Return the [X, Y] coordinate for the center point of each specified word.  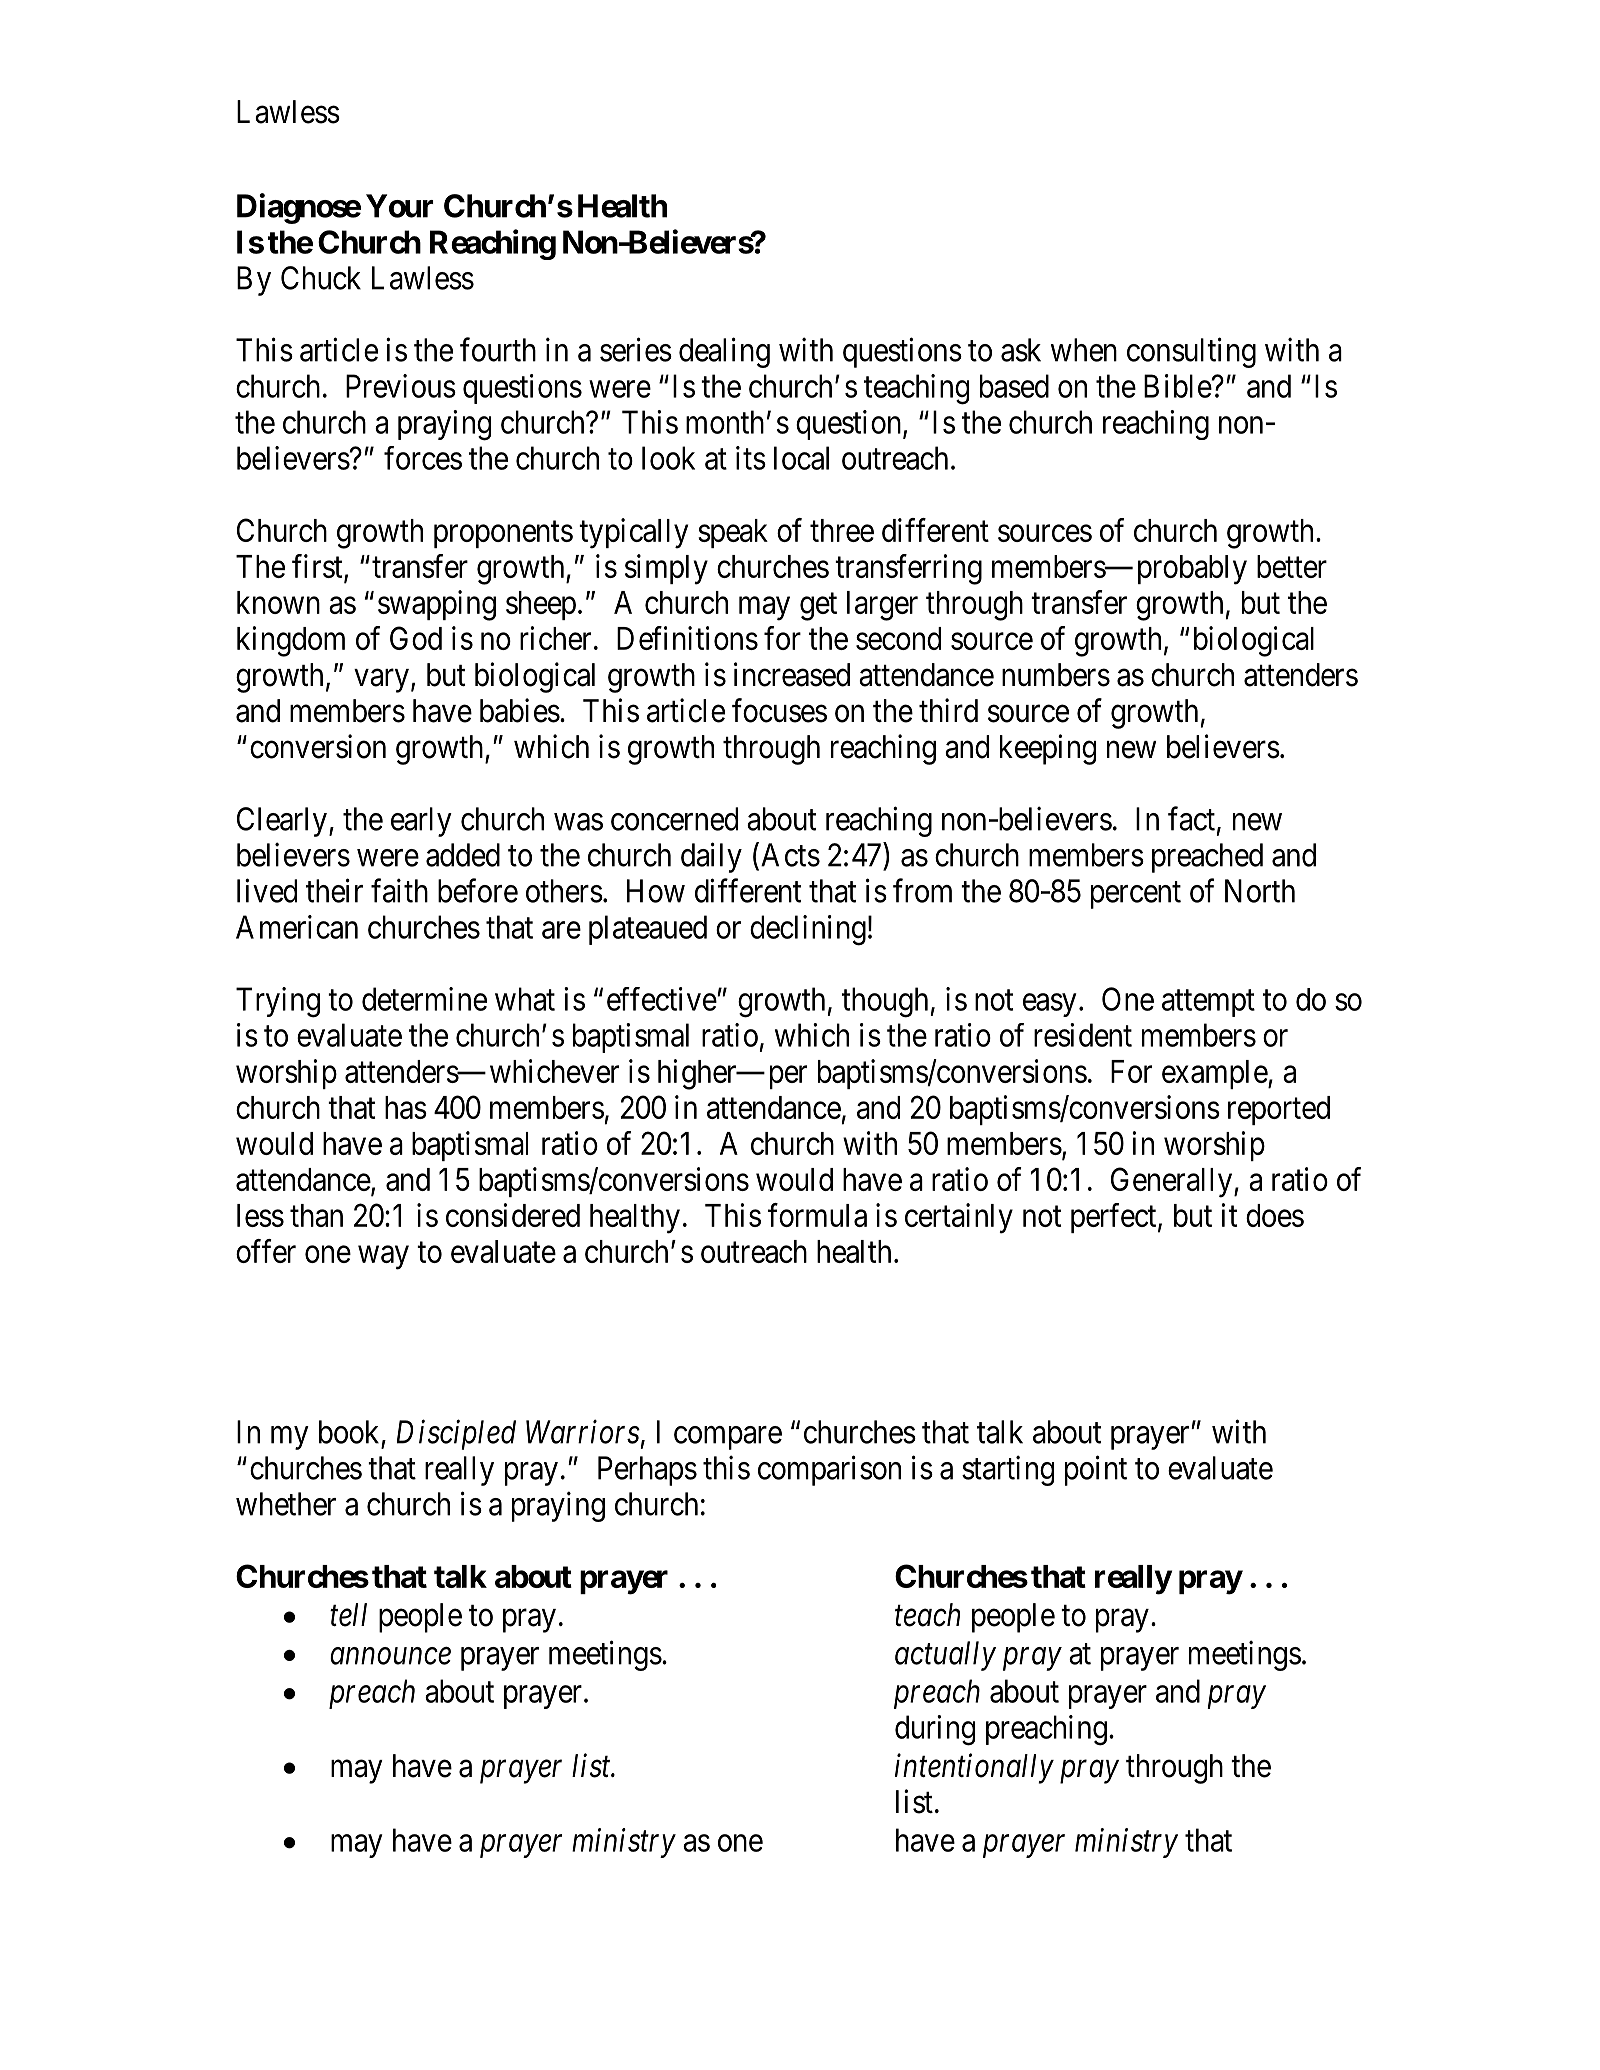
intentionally [974, 1768]
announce [390, 1656]
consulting [1191, 352]
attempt [1208, 1003]
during [935, 1730]
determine [424, 999]
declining [808, 930]
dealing [724, 352]
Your [400, 206]
